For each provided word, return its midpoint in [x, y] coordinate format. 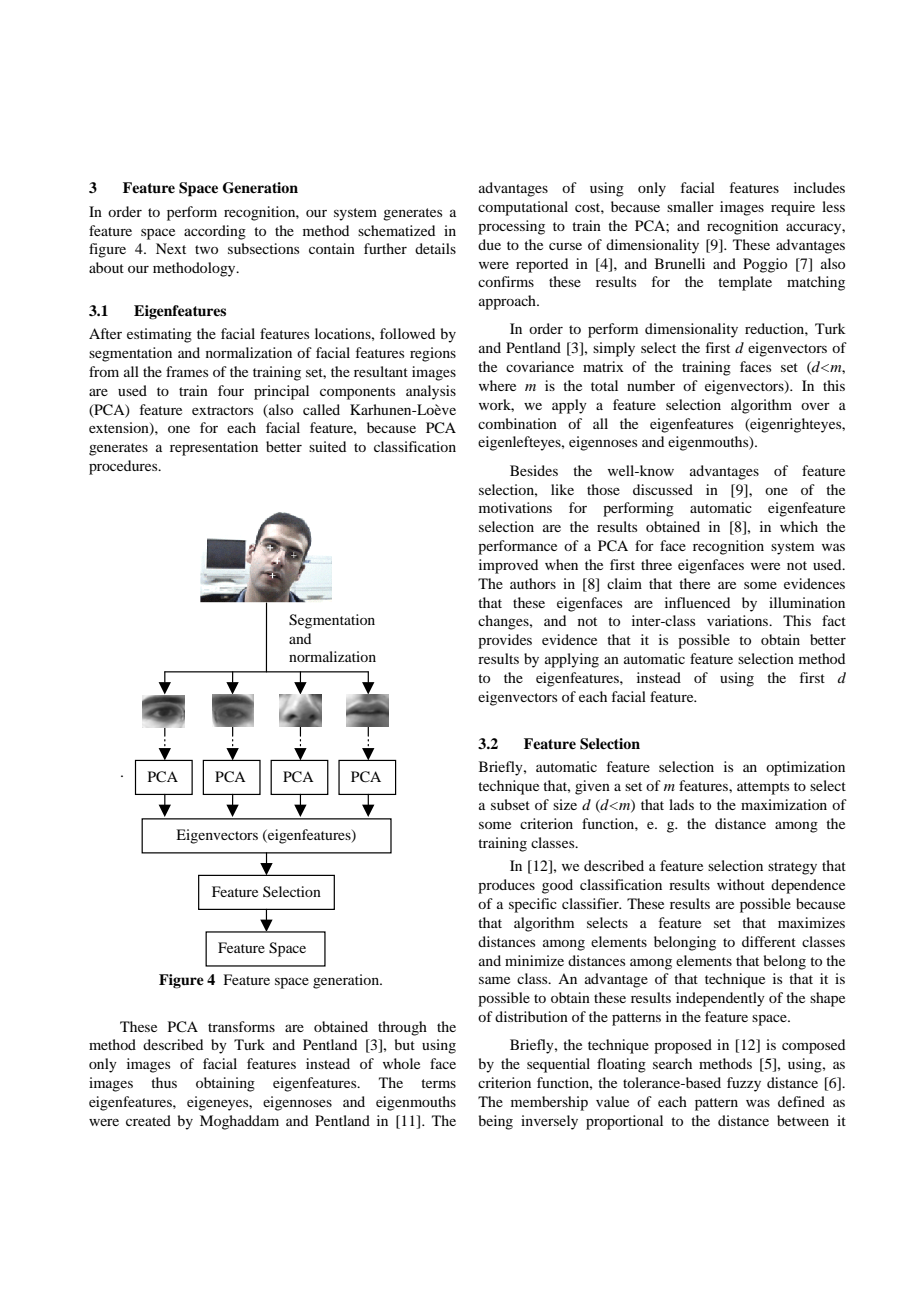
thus [164, 1082]
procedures [124, 467]
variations [739, 620]
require [793, 208]
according [215, 232]
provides [505, 641]
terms [438, 1083]
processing [511, 227]
